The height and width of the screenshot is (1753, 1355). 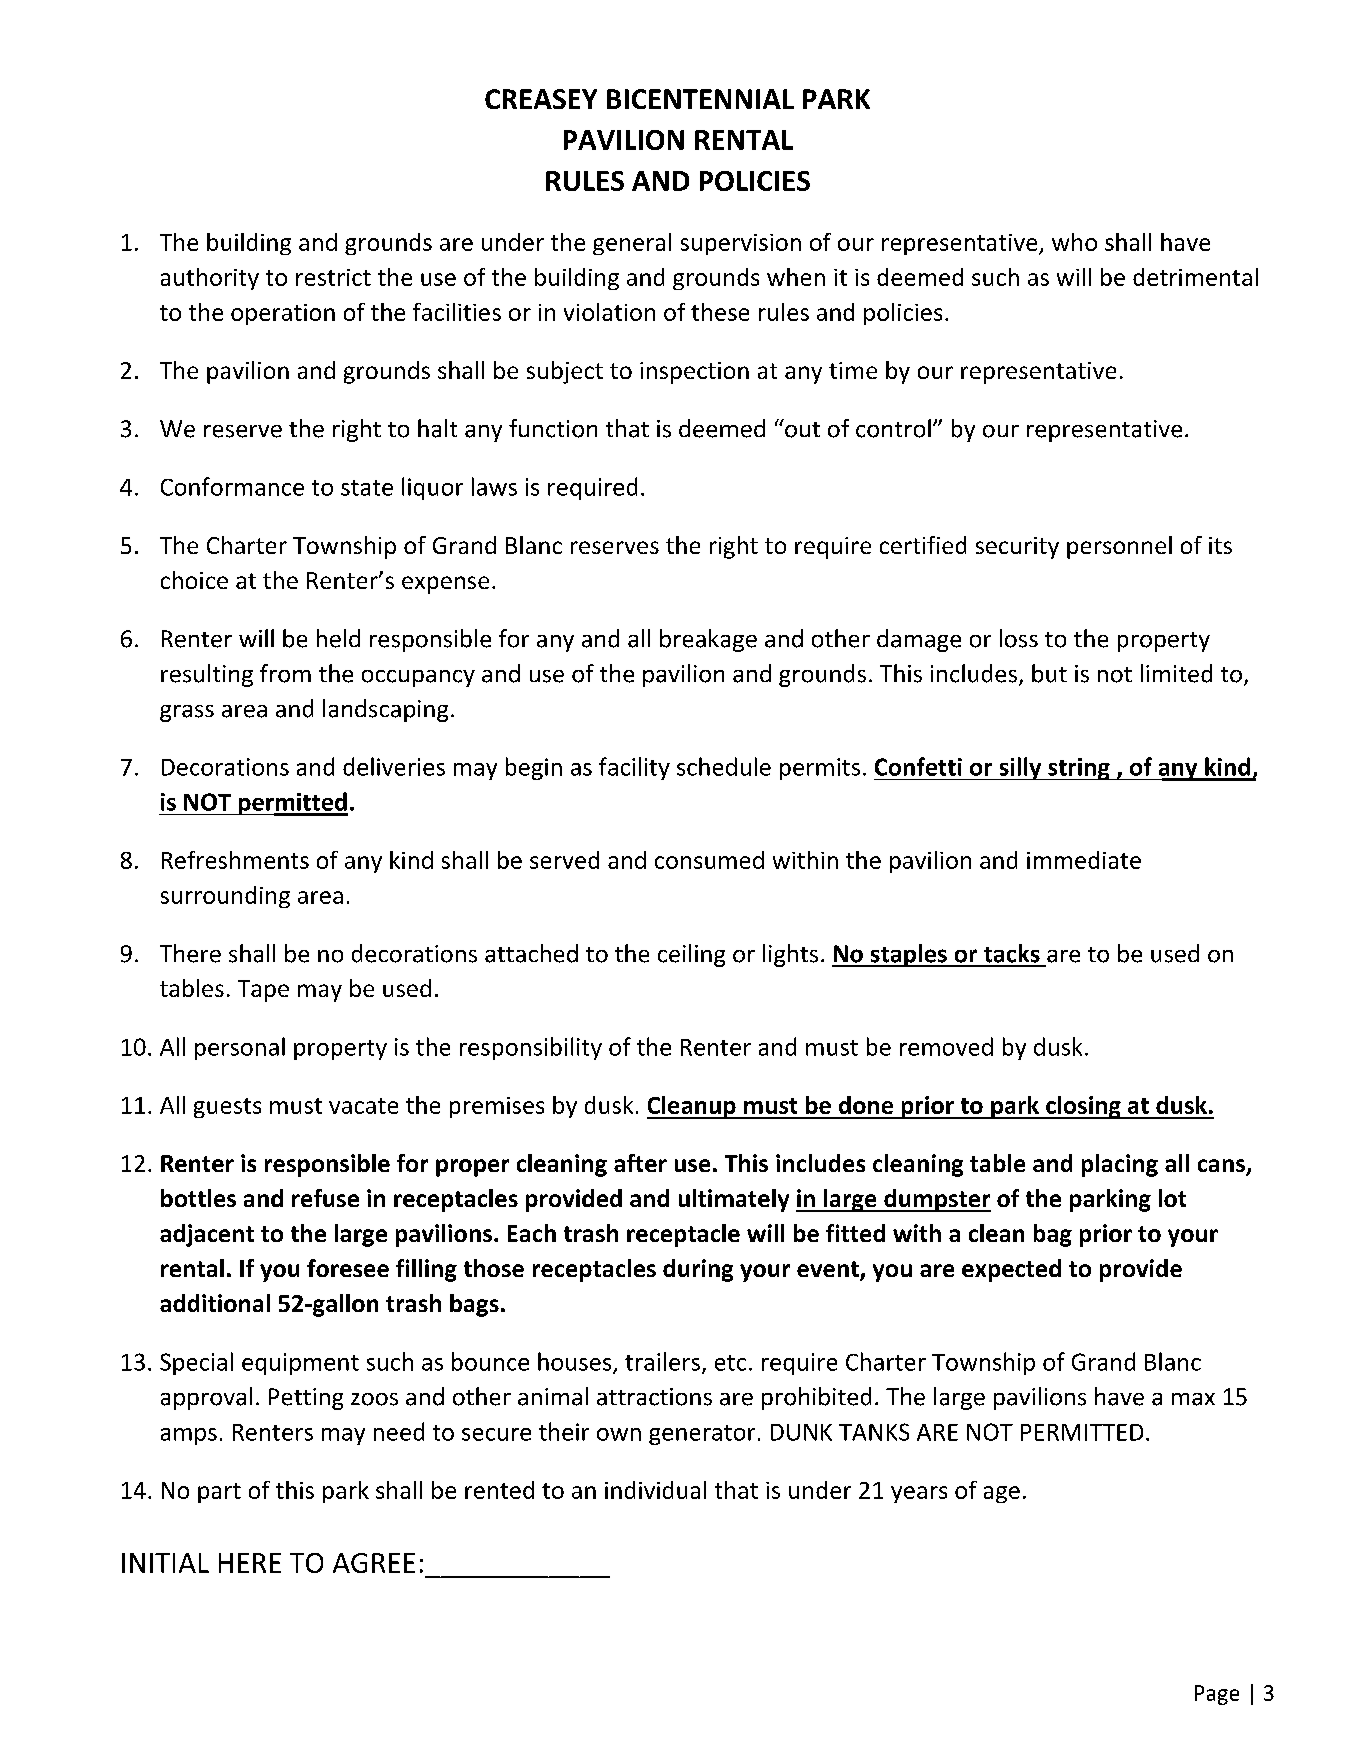 I want to click on BICENTENNIAL, so click(x=700, y=99).
